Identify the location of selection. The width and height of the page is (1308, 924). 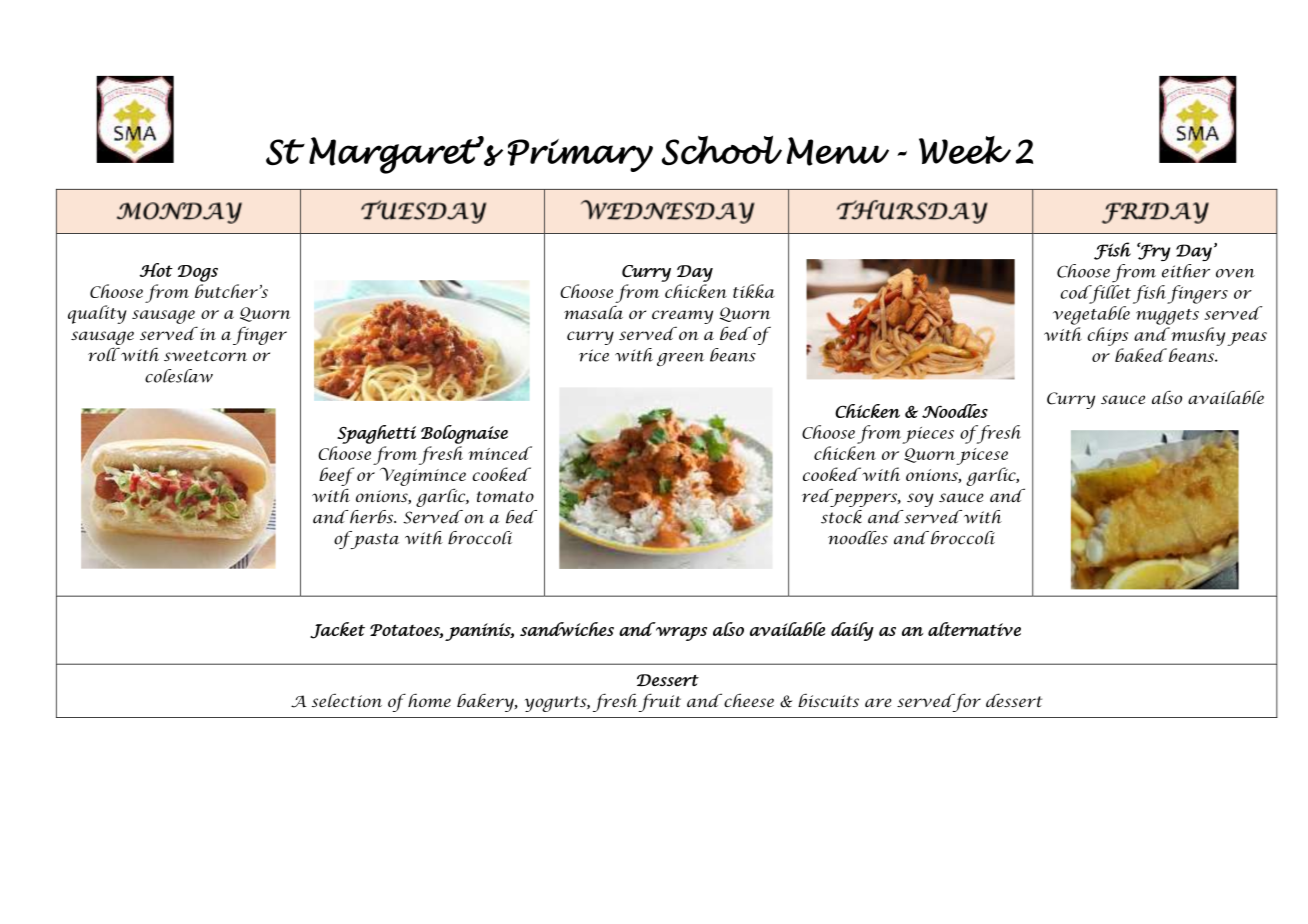
(347, 700).
